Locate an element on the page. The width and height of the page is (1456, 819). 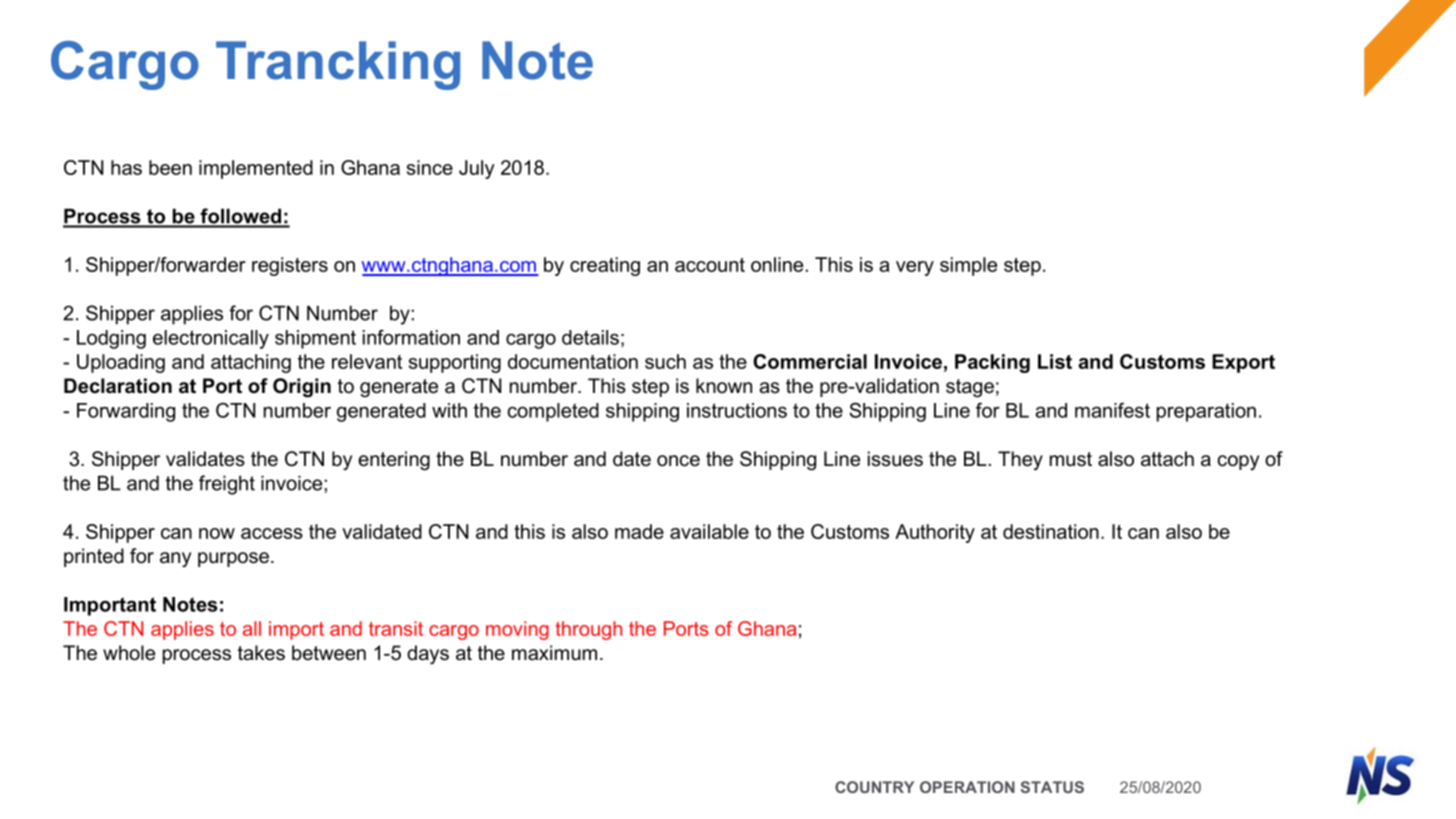
July is located at coordinates (477, 169).
